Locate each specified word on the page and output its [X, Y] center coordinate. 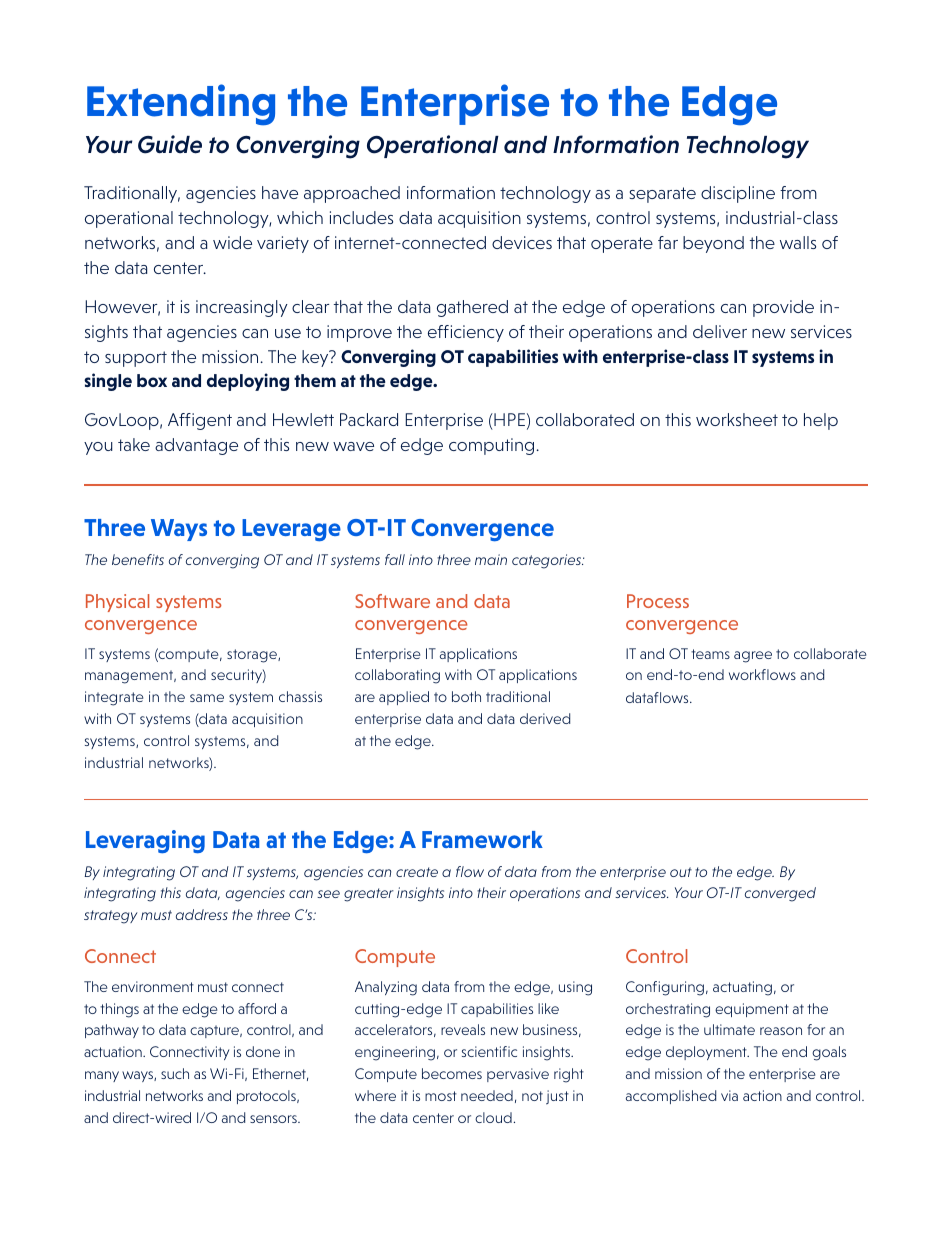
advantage [196, 446]
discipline [738, 194]
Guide [170, 144]
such [175, 1073]
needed [487, 1095]
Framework [482, 839]
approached [352, 194]
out [681, 872]
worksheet [737, 419]
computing [493, 446]
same [207, 698]
